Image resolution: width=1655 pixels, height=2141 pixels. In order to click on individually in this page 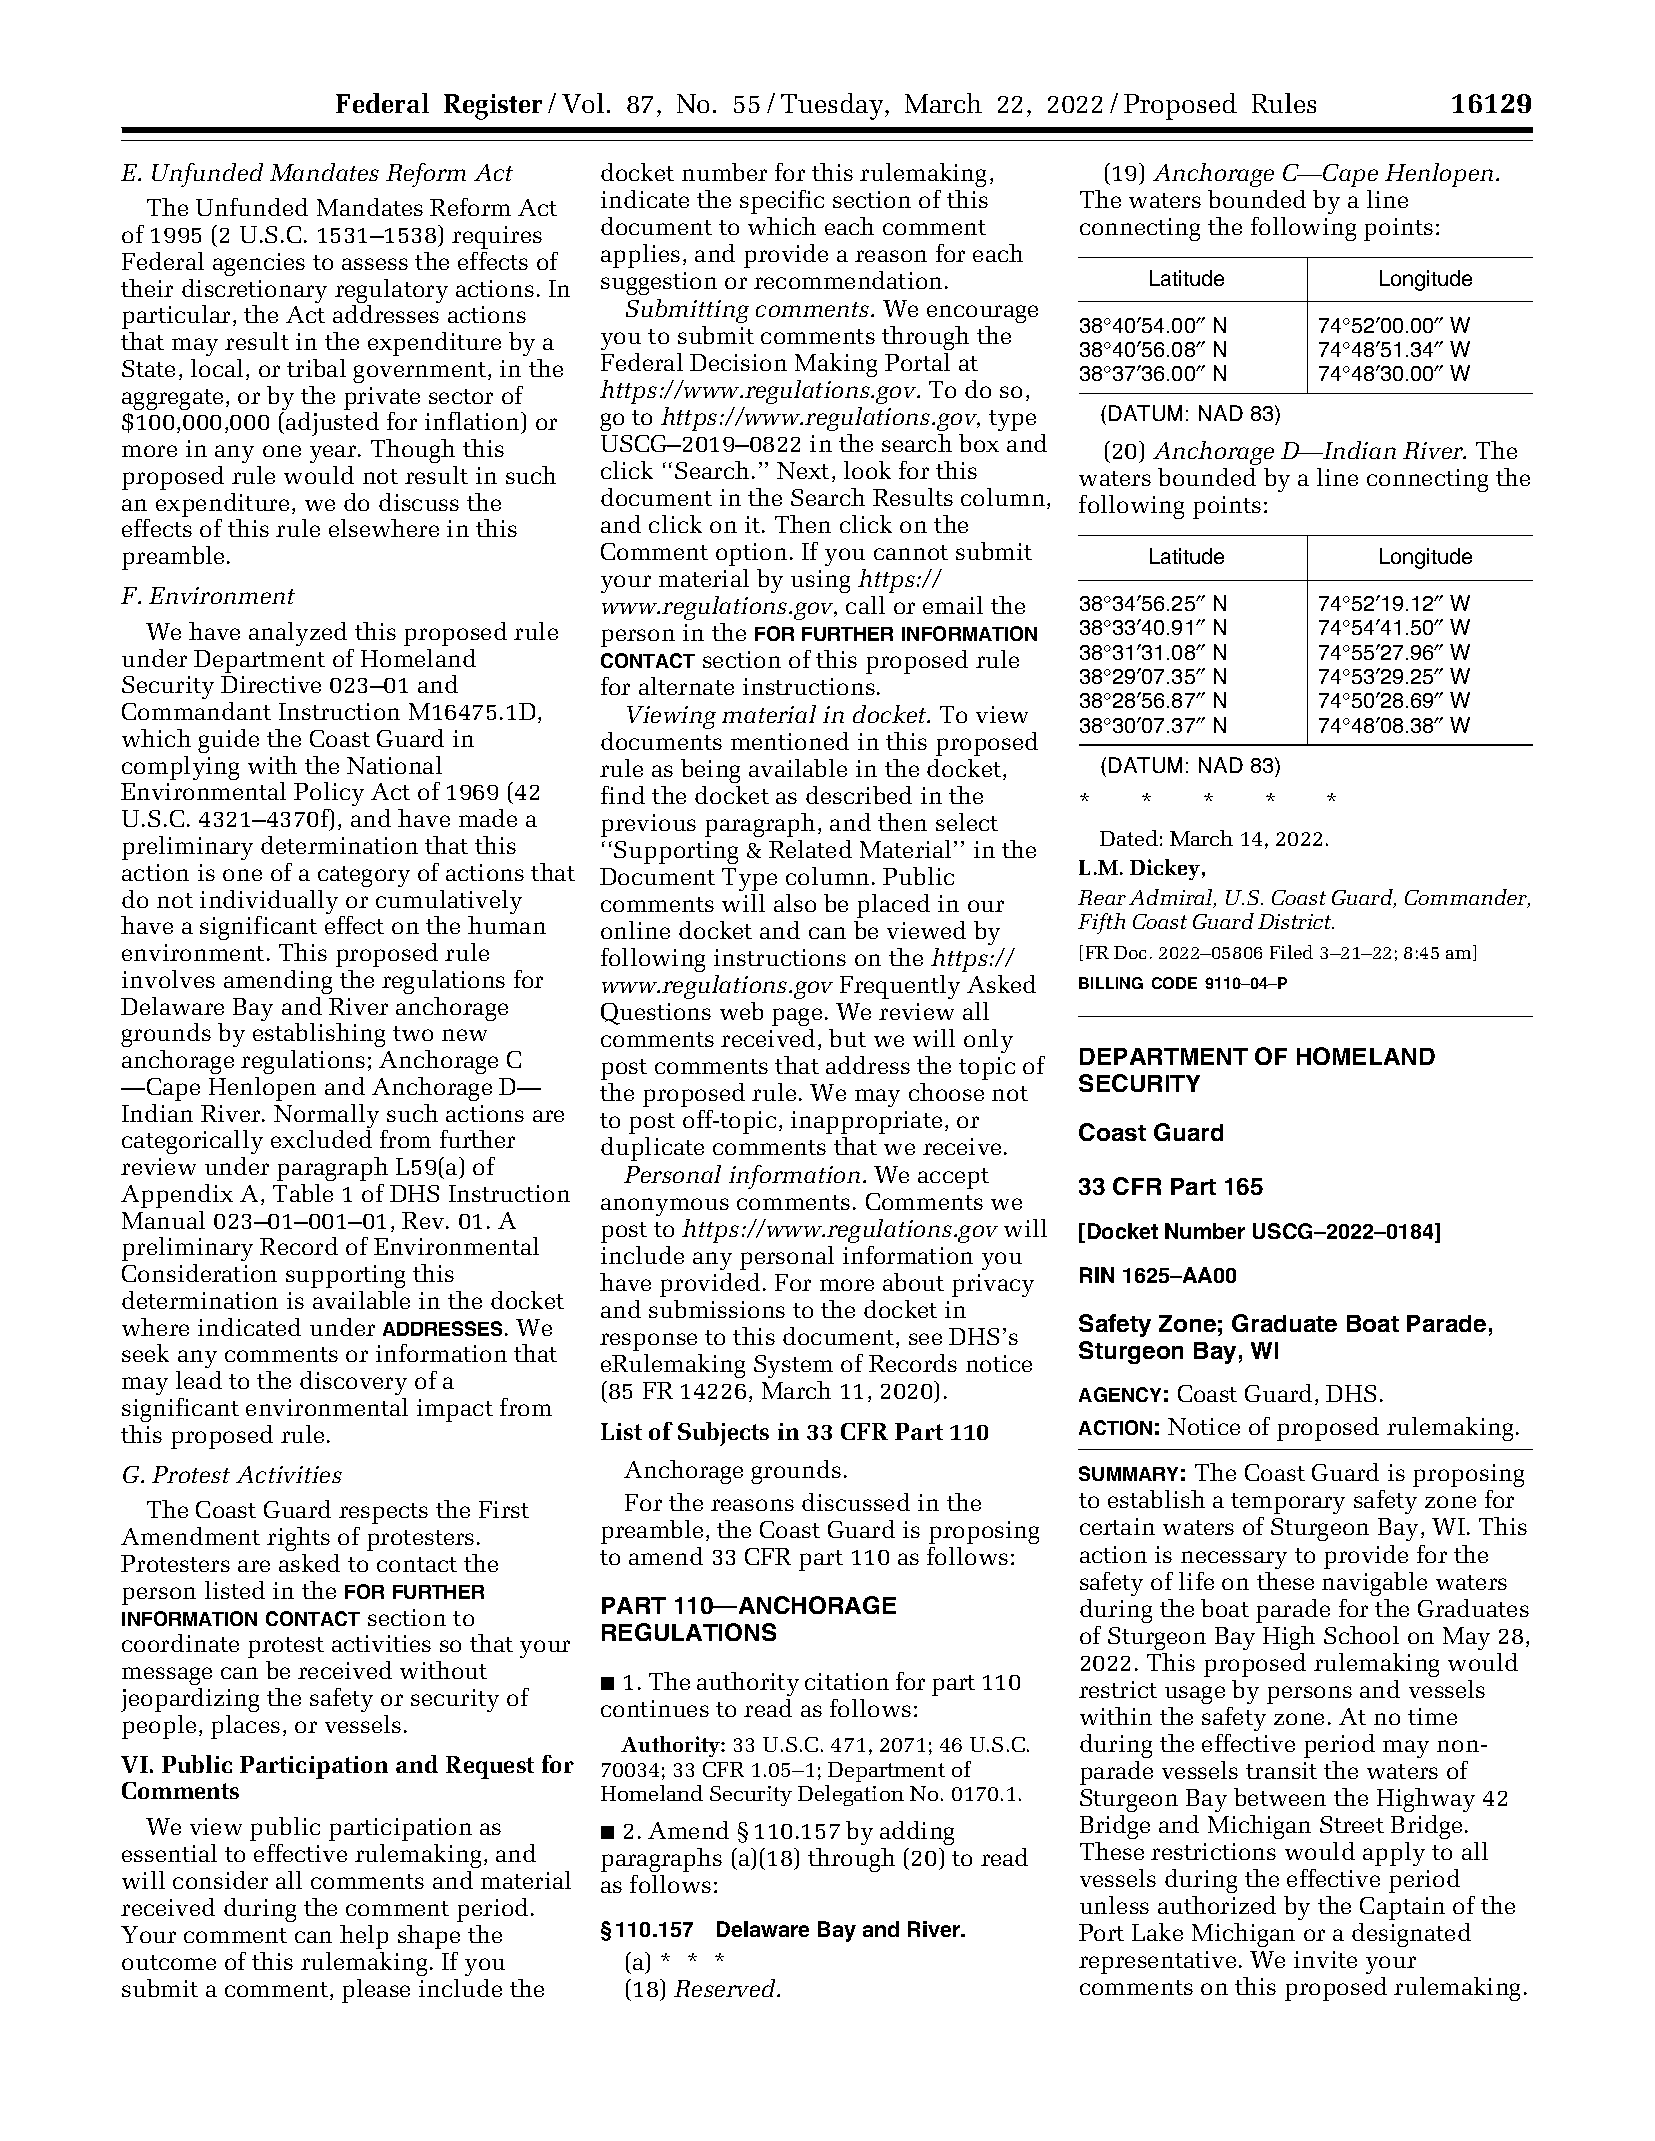, I will do `click(270, 903)`.
